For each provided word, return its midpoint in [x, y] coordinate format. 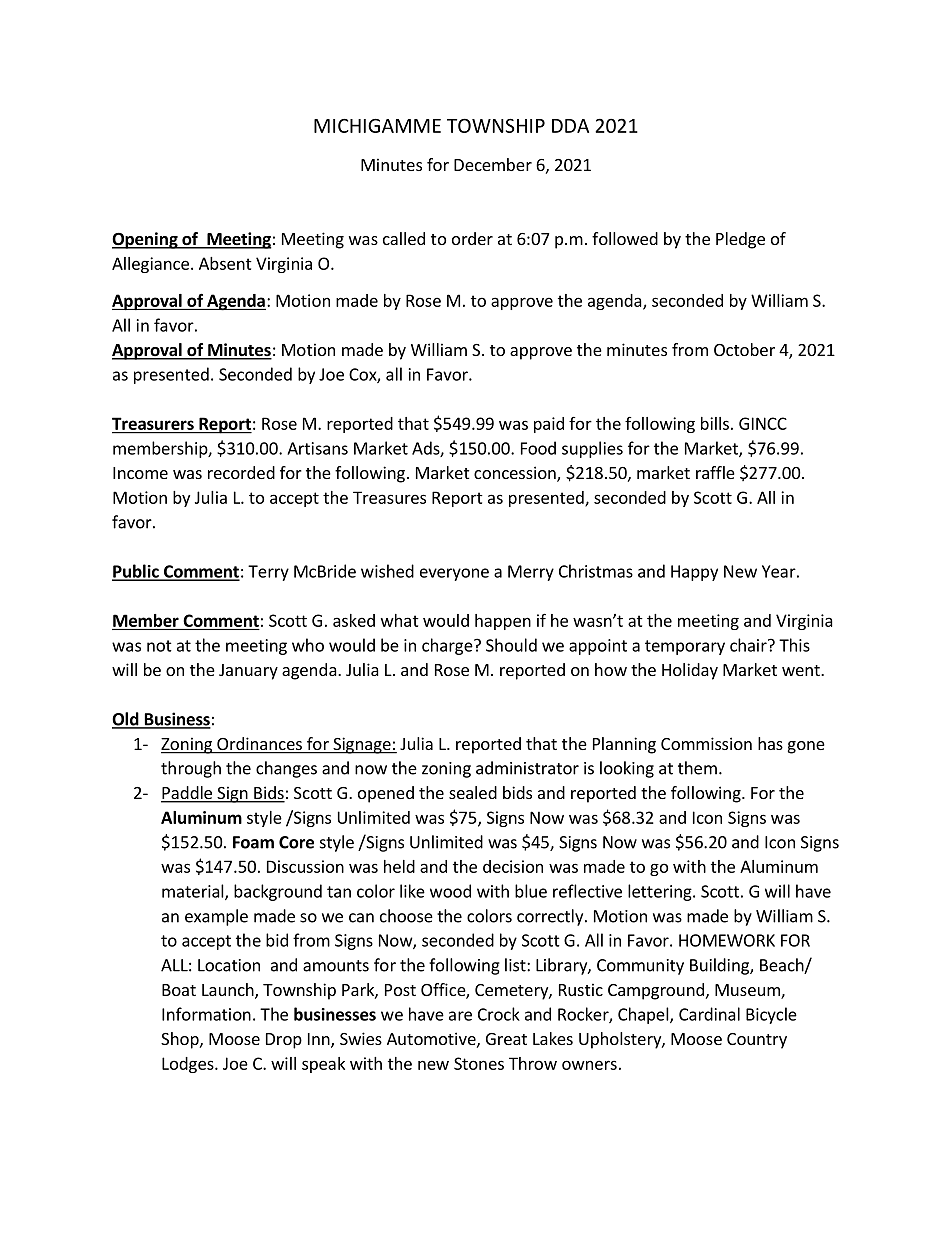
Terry [268, 573]
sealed [473, 792]
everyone [454, 574]
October [744, 349]
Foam [253, 842]
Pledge [740, 240]
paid [549, 425]
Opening [146, 240]
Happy [694, 573]
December [493, 164]
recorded [241, 472]
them [697, 768]
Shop [181, 1040]
